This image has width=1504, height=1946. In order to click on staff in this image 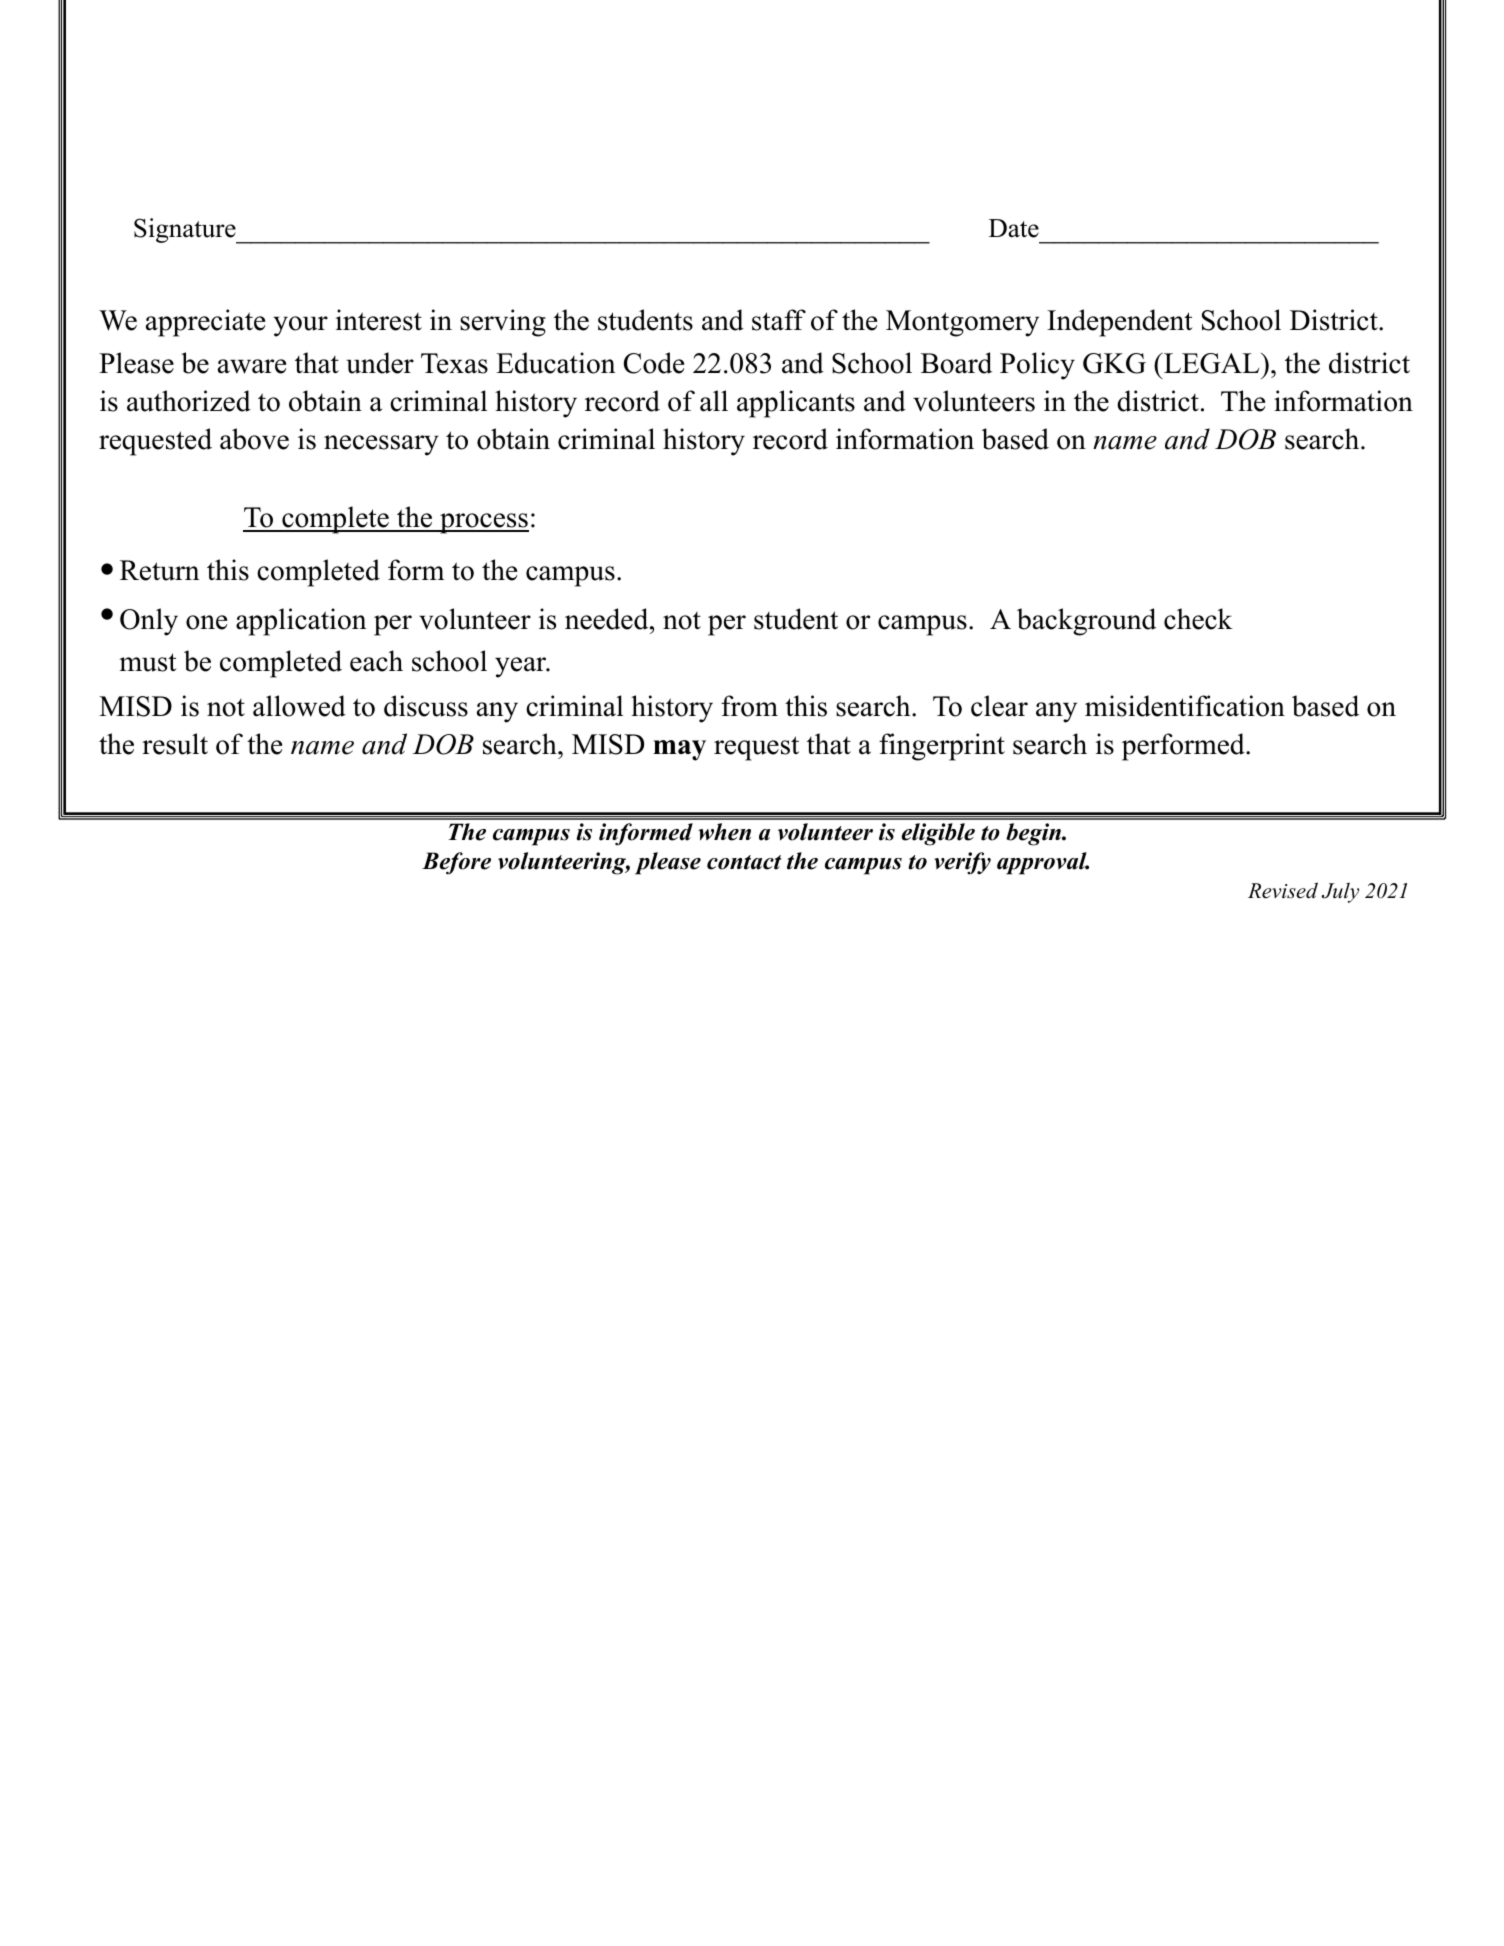, I will do `click(779, 320)`.
